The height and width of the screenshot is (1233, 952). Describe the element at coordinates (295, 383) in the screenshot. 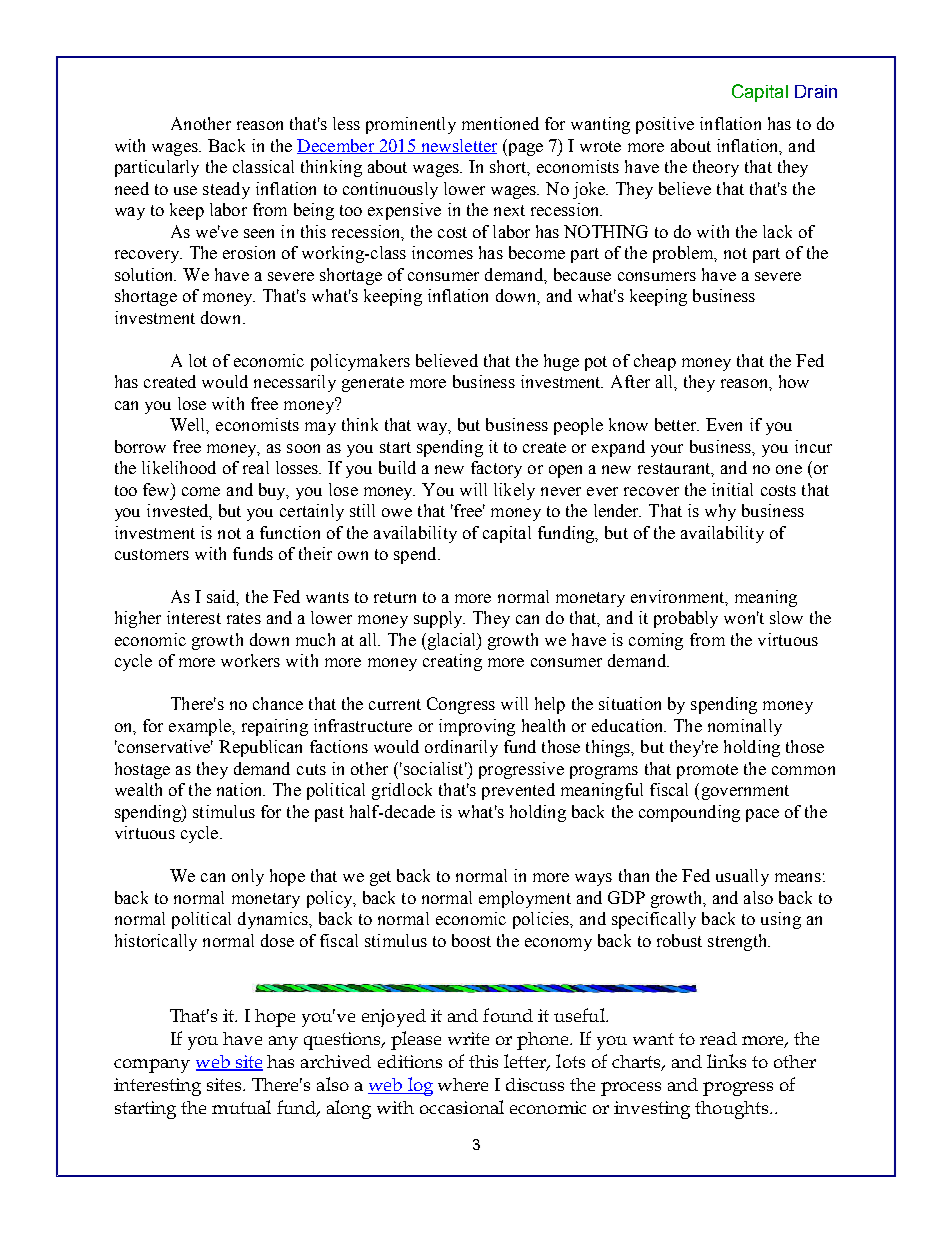

I see `necessarily` at that location.
